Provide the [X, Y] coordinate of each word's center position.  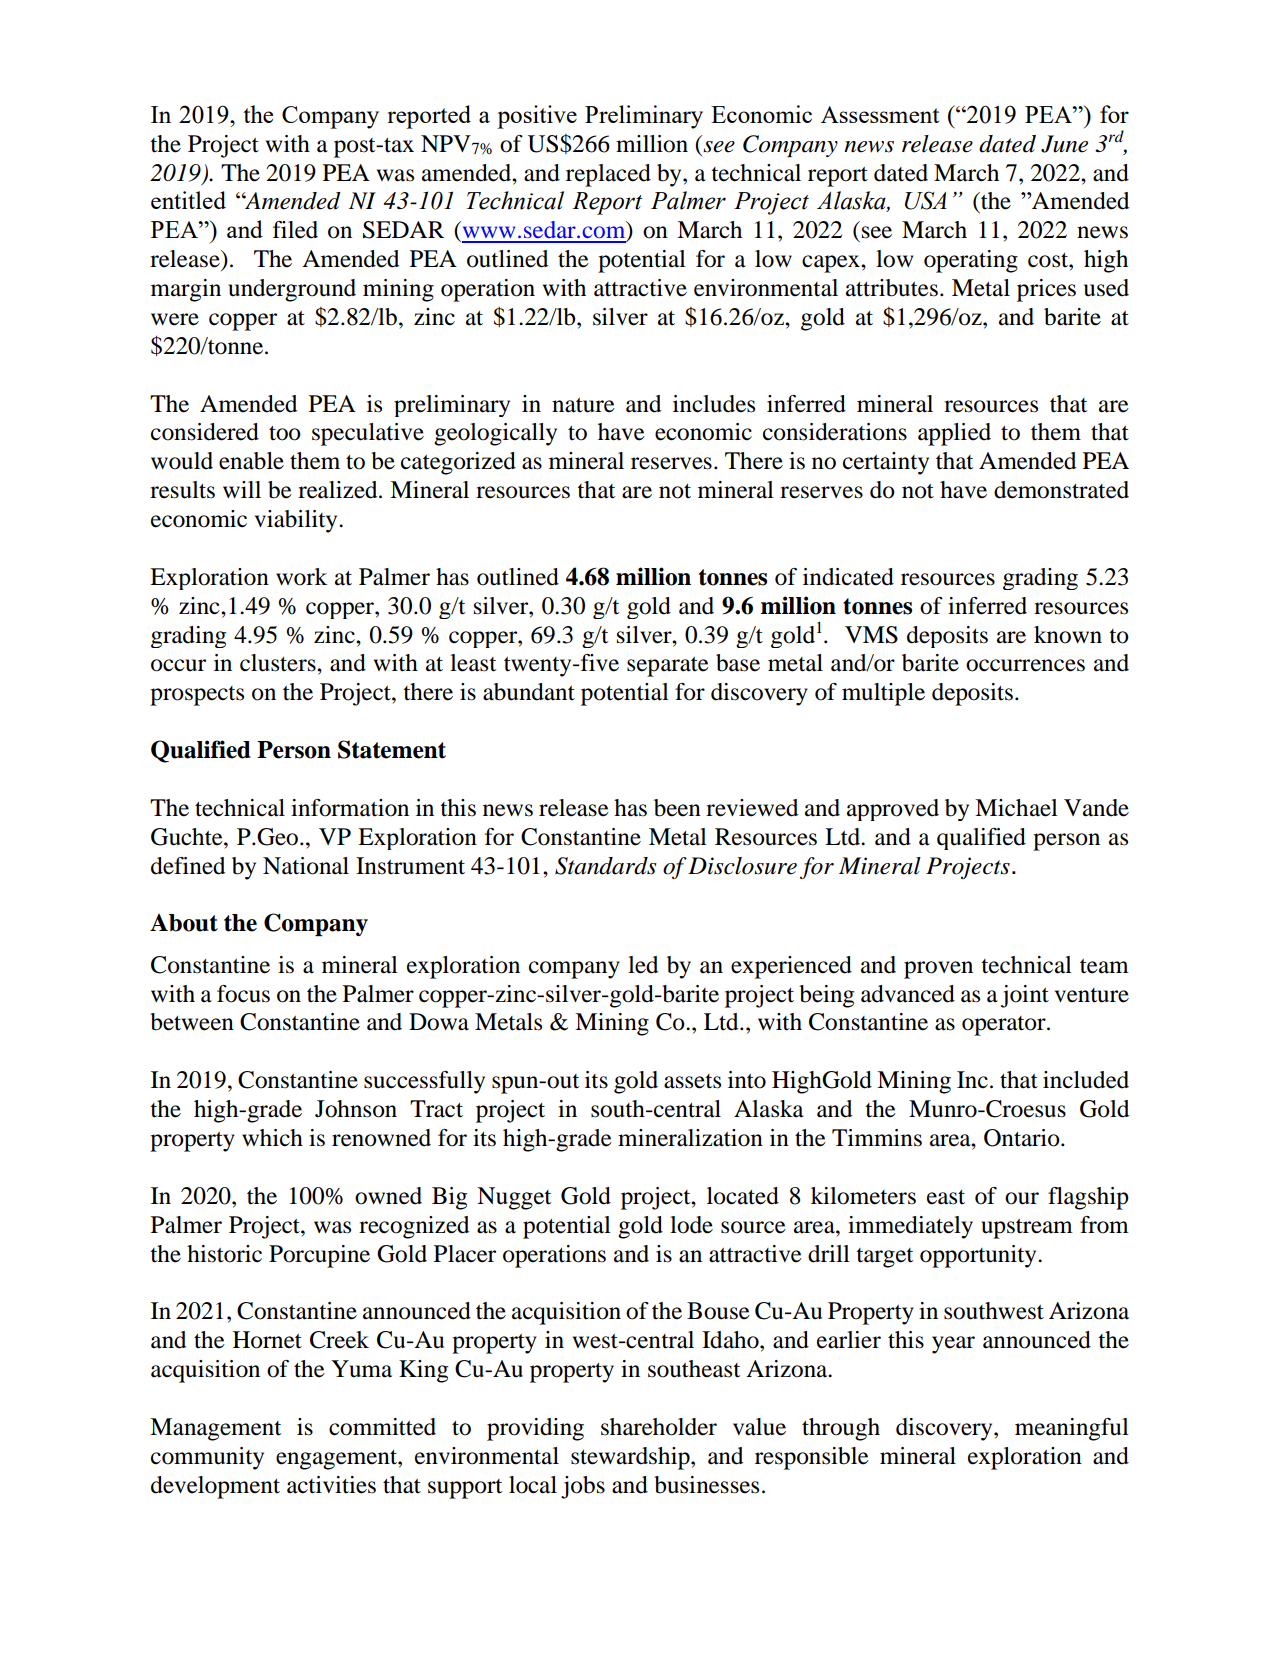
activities [331, 1485]
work [301, 577]
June [1064, 144]
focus [243, 994]
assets [692, 1081]
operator [1005, 1026]
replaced [608, 175]
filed [295, 230]
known [1068, 635]
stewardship [631, 1458]
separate [668, 667]
